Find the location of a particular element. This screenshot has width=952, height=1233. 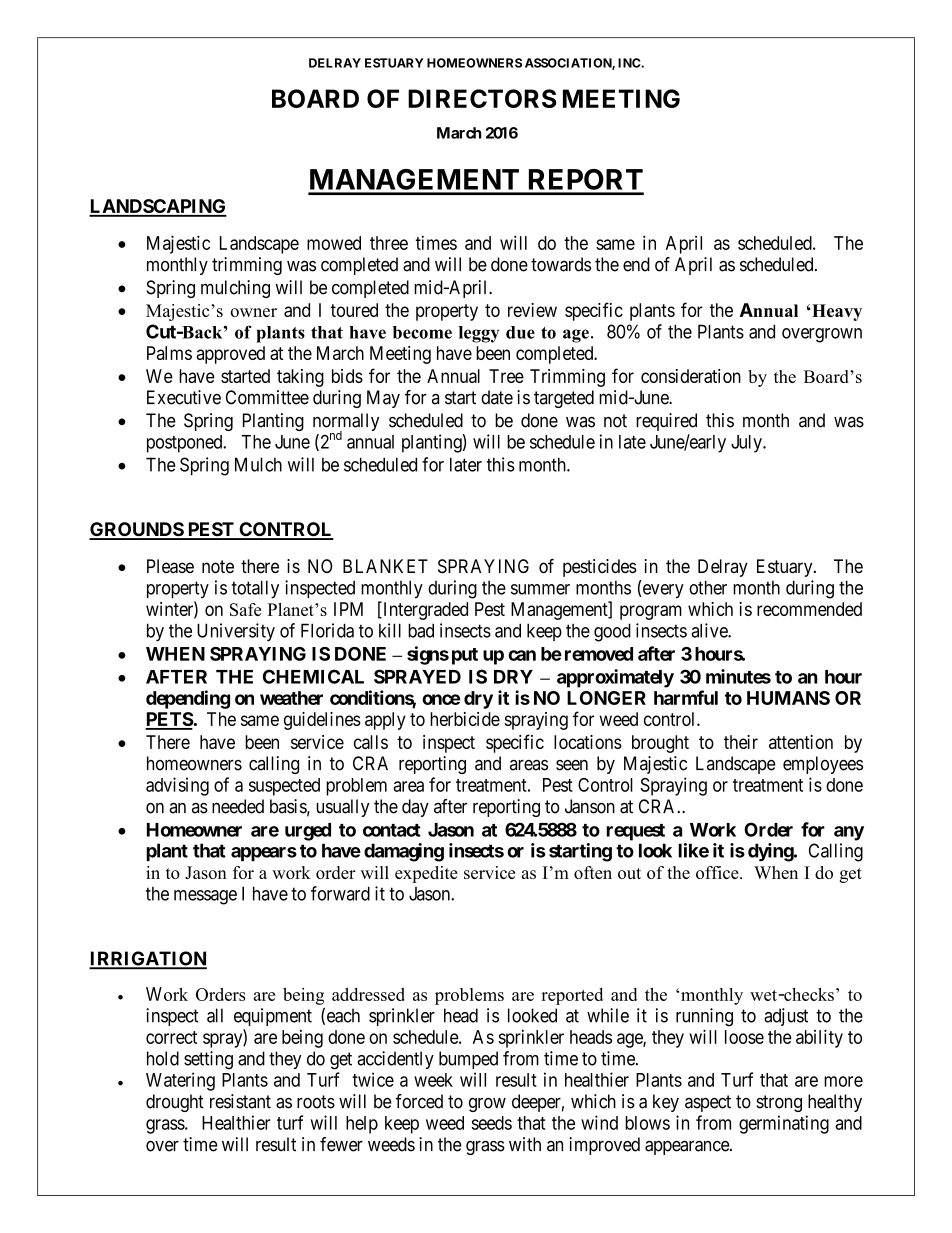

can is located at coordinates (522, 655).
